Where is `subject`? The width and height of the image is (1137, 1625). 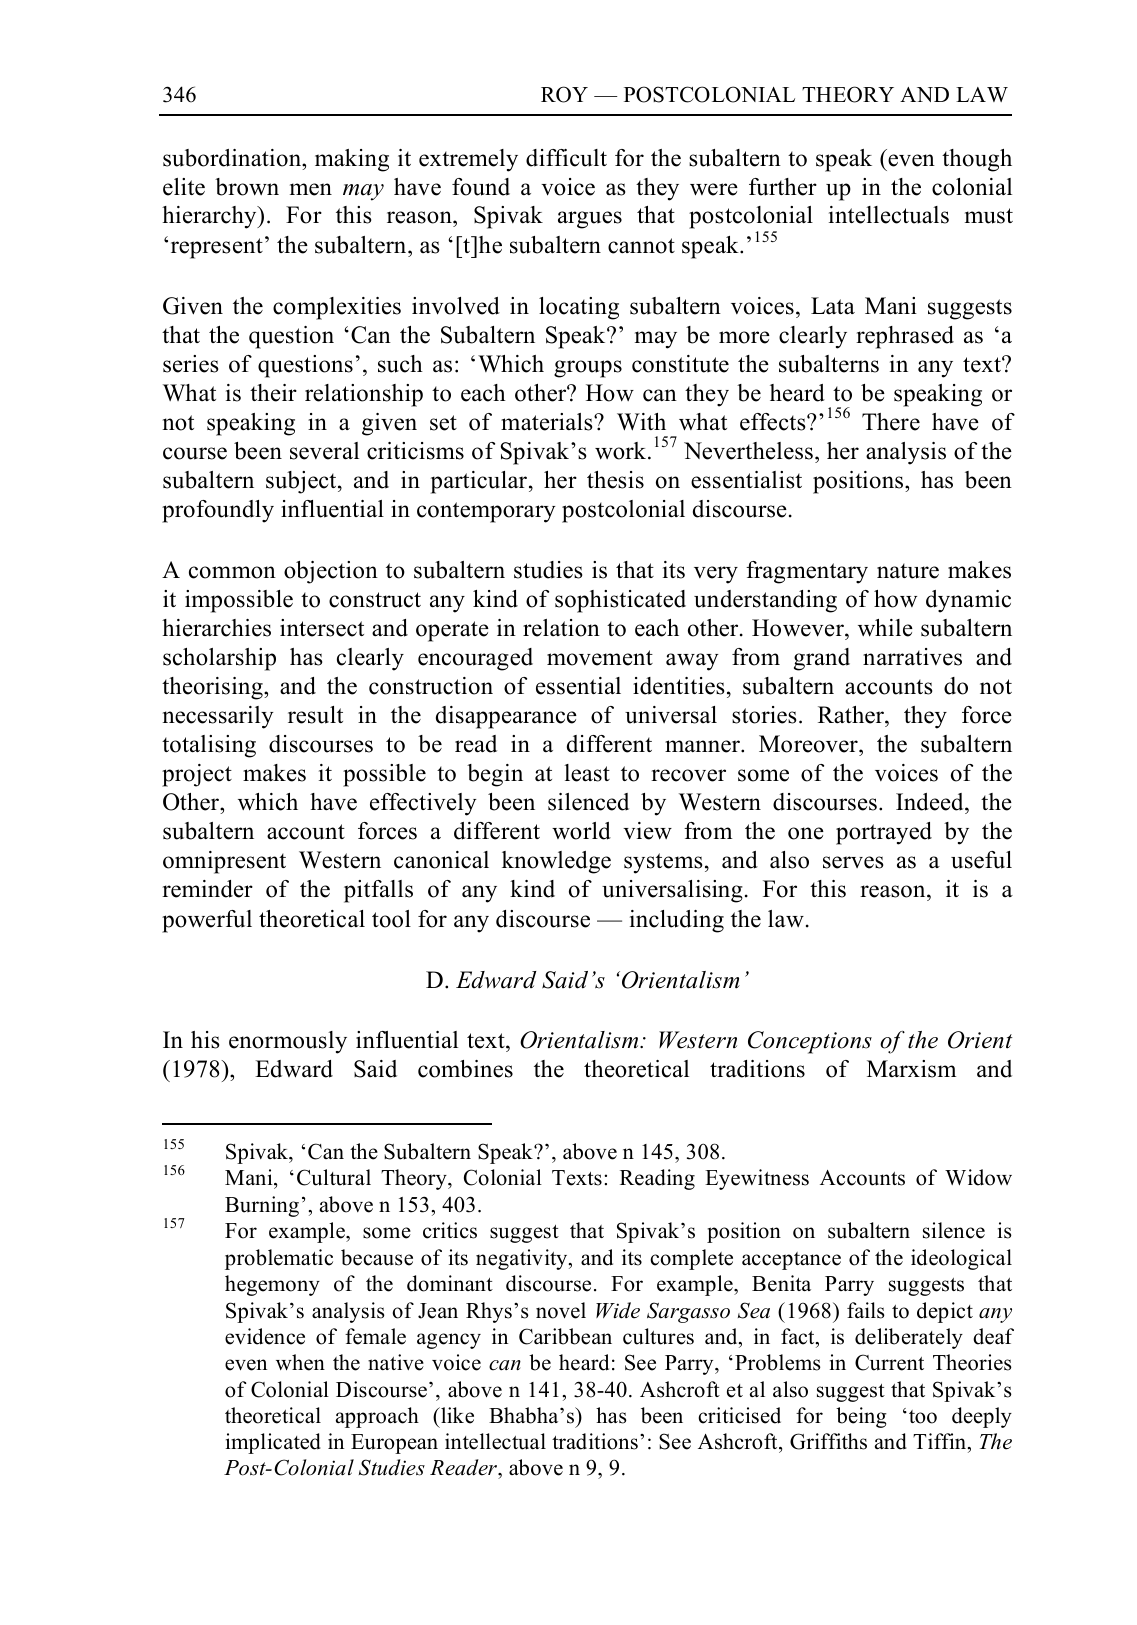
subject is located at coordinates (302, 482).
